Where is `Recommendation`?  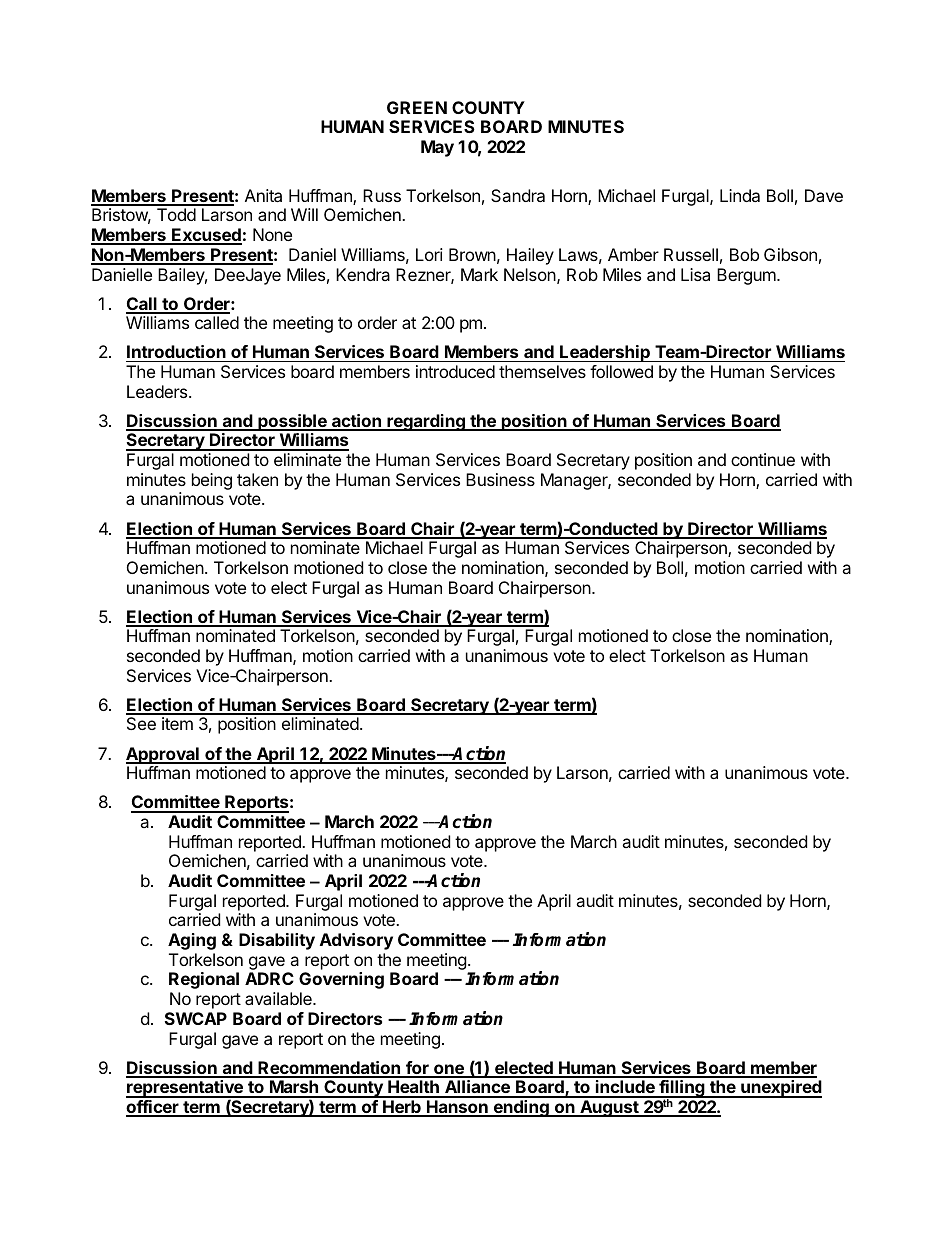 Recommendation is located at coordinates (329, 1069).
